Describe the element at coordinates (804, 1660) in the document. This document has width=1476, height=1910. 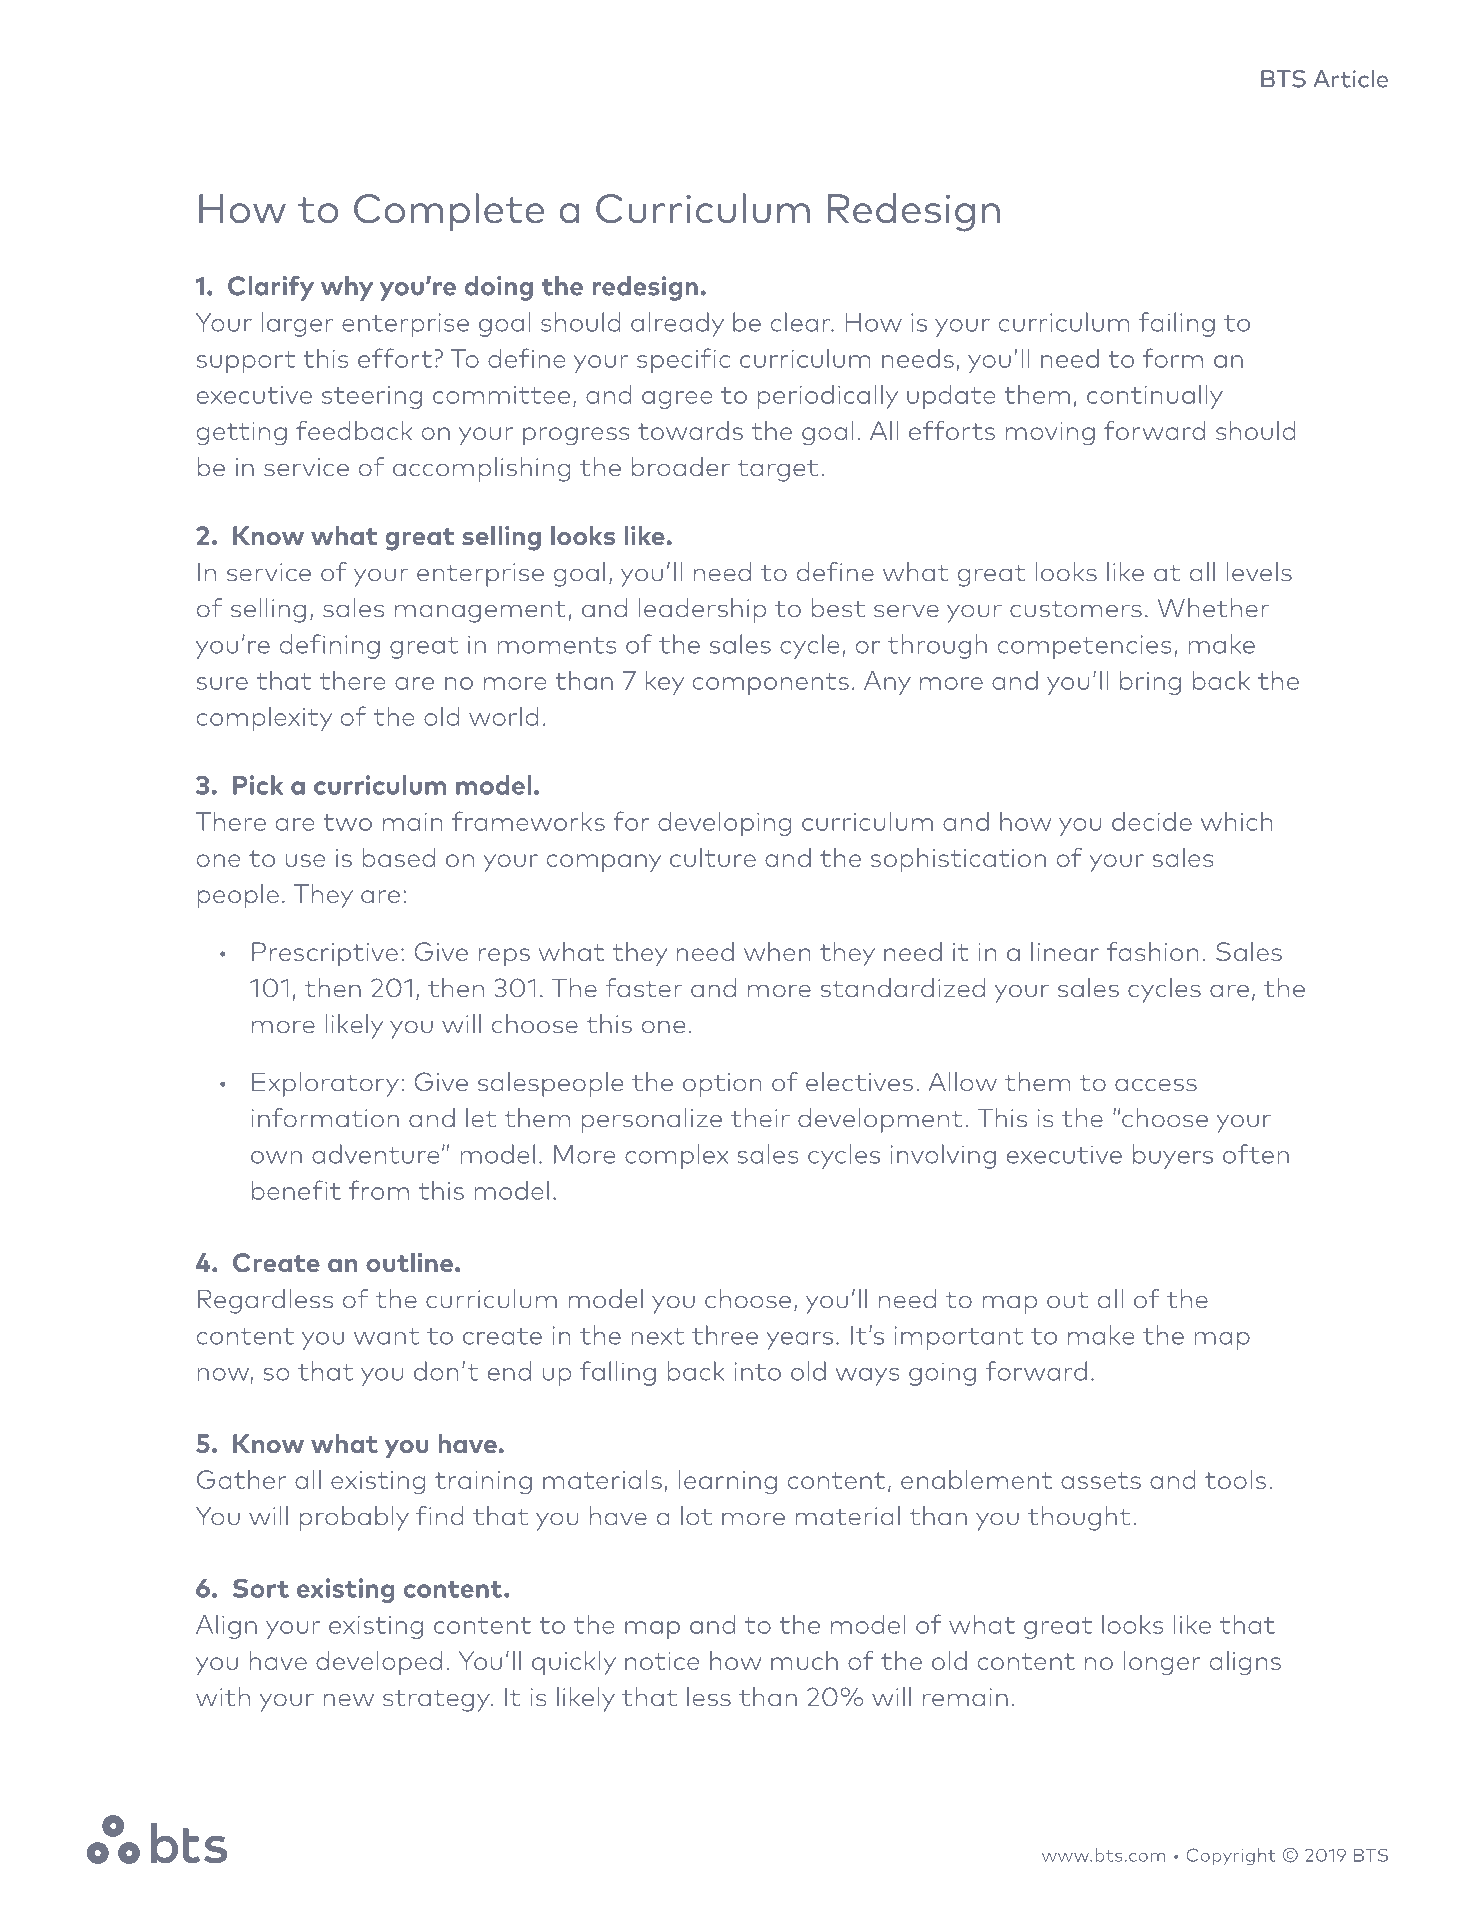
I see `much` at that location.
